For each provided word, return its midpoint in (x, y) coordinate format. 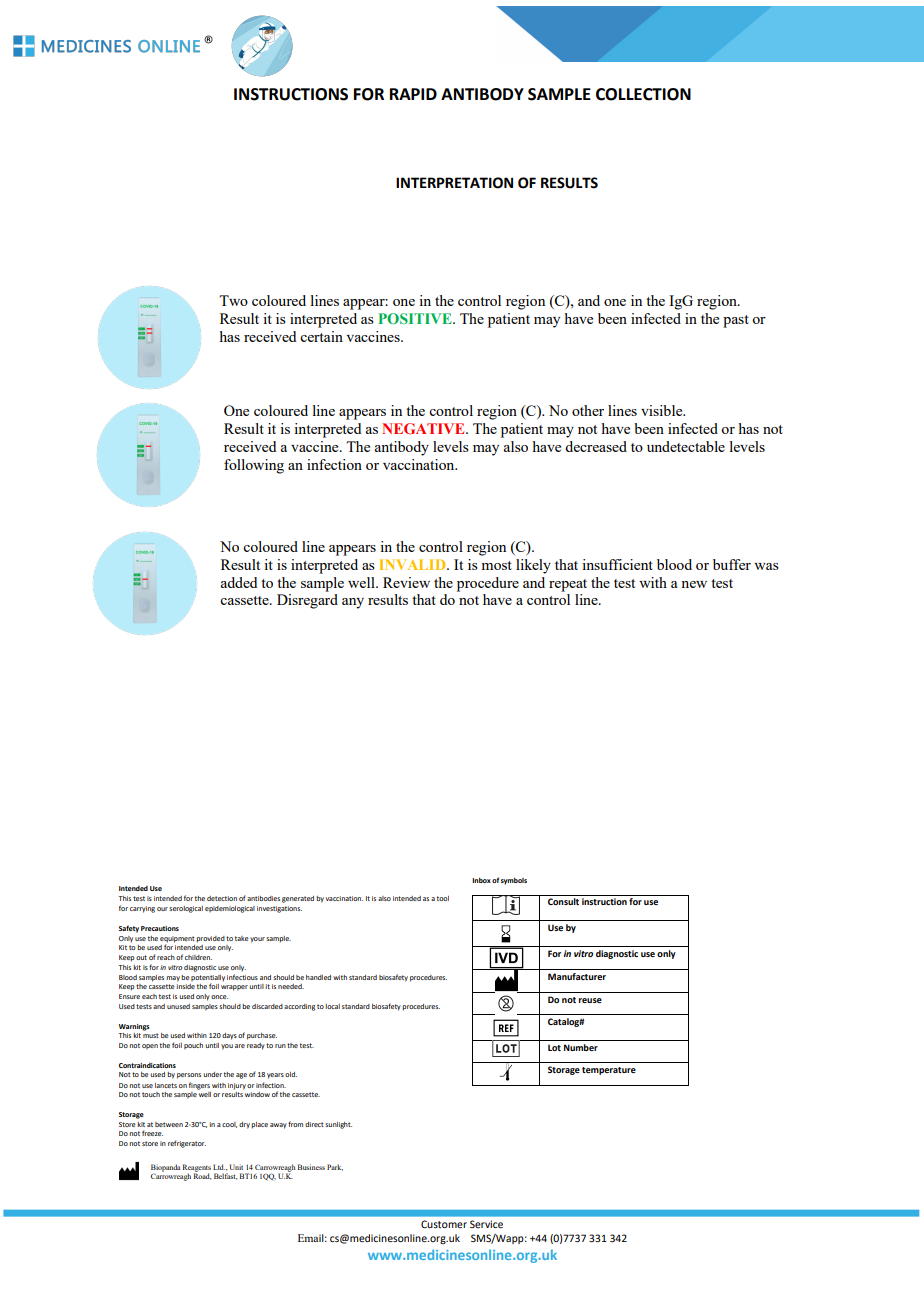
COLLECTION (643, 94)
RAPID (413, 94)
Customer (444, 1224)
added (239, 582)
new (694, 584)
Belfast (225, 1176)
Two (233, 300)
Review (406, 582)
